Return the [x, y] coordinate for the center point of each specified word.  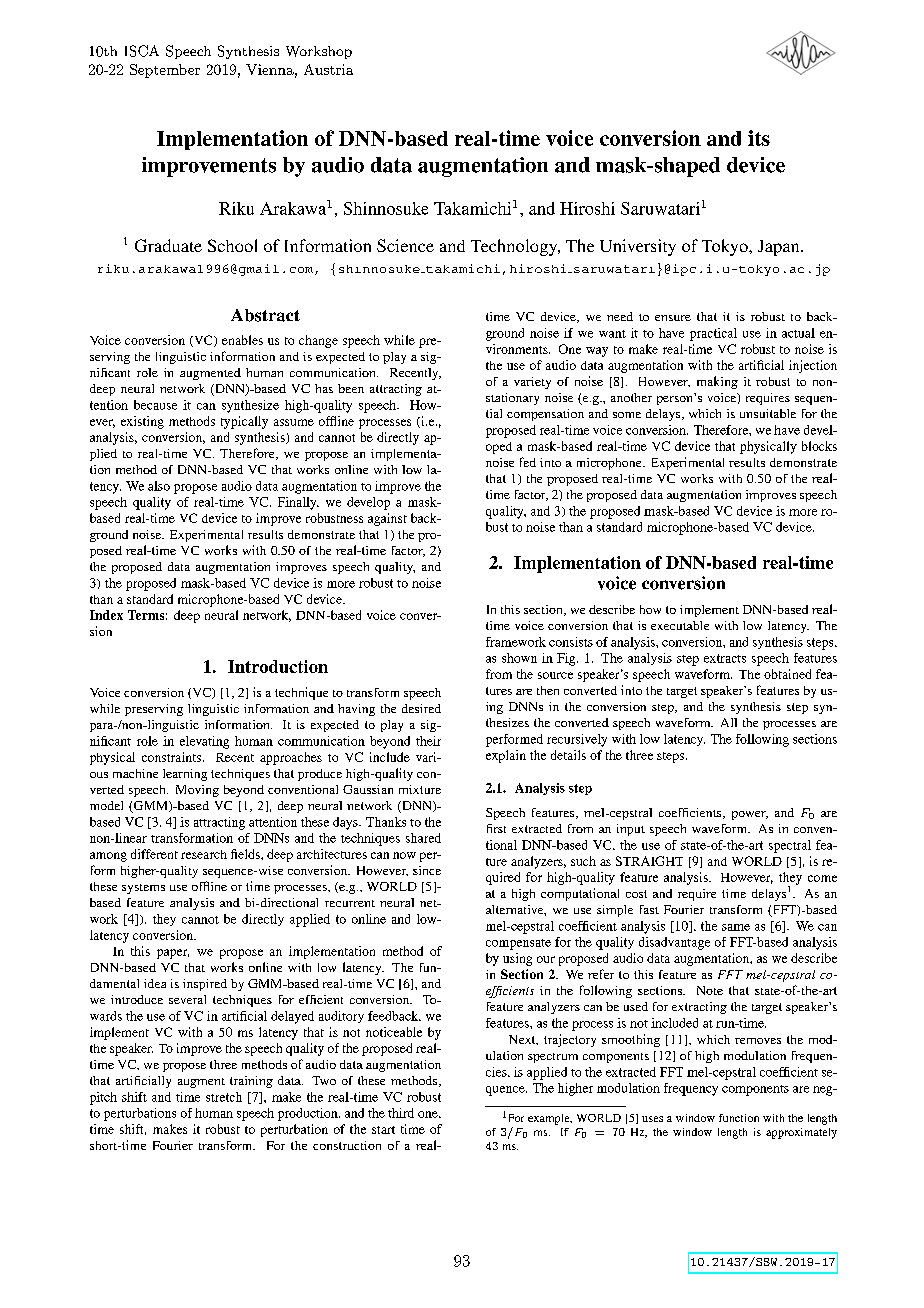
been [351, 388]
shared [423, 838]
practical [713, 334]
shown [519, 658]
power [750, 815]
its [759, 138]
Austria [328, 69]
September [165, 71]
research [204, 854]
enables [242, 340]
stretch [224, 1097]
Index [106, 615]
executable [680, 625]
